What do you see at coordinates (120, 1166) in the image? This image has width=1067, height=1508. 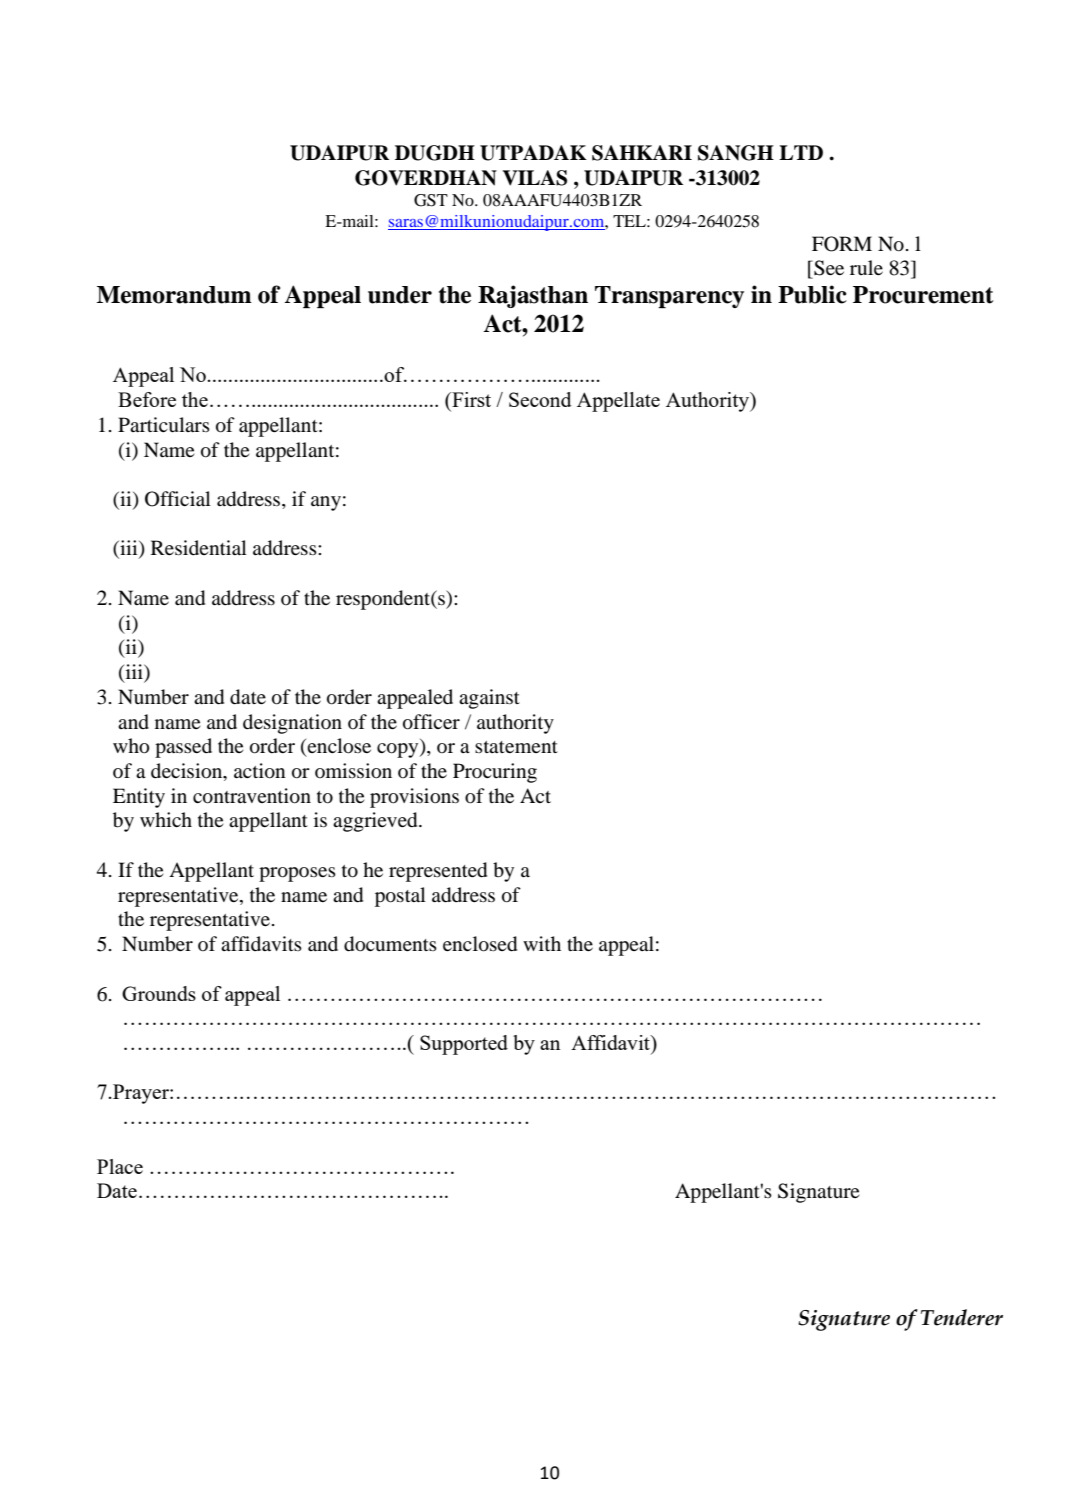 I see `Place` at bounding box center [120, 1166].
